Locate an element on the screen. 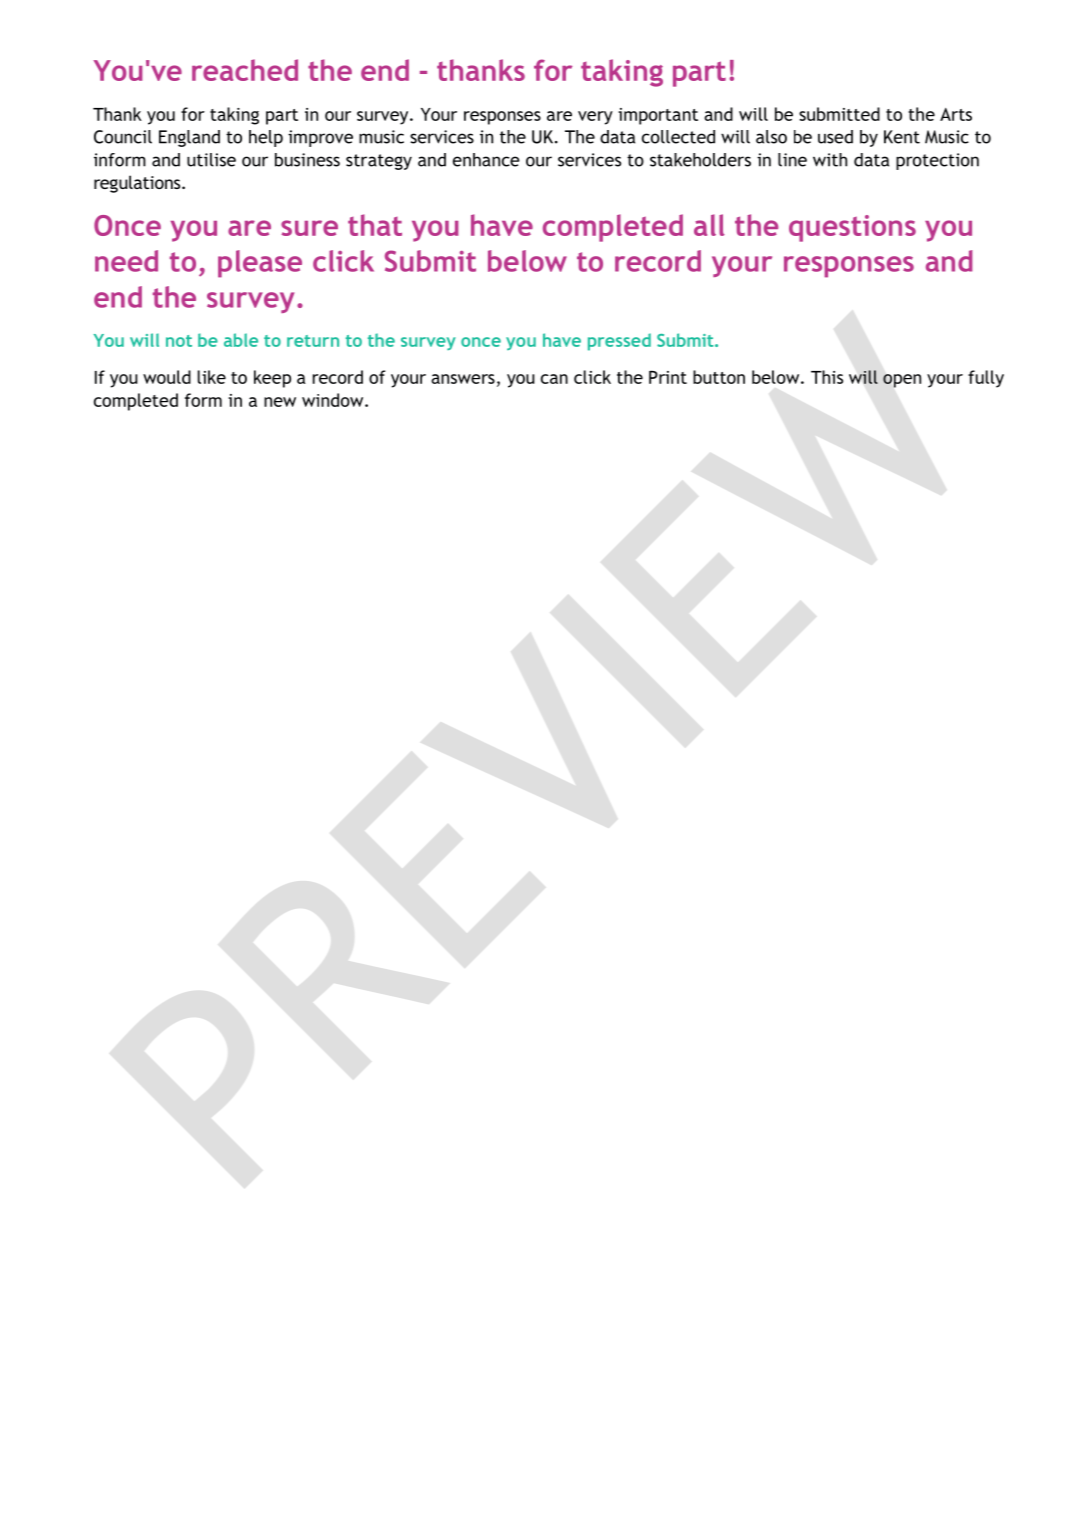  reached is located at coordinates (245, 70).
